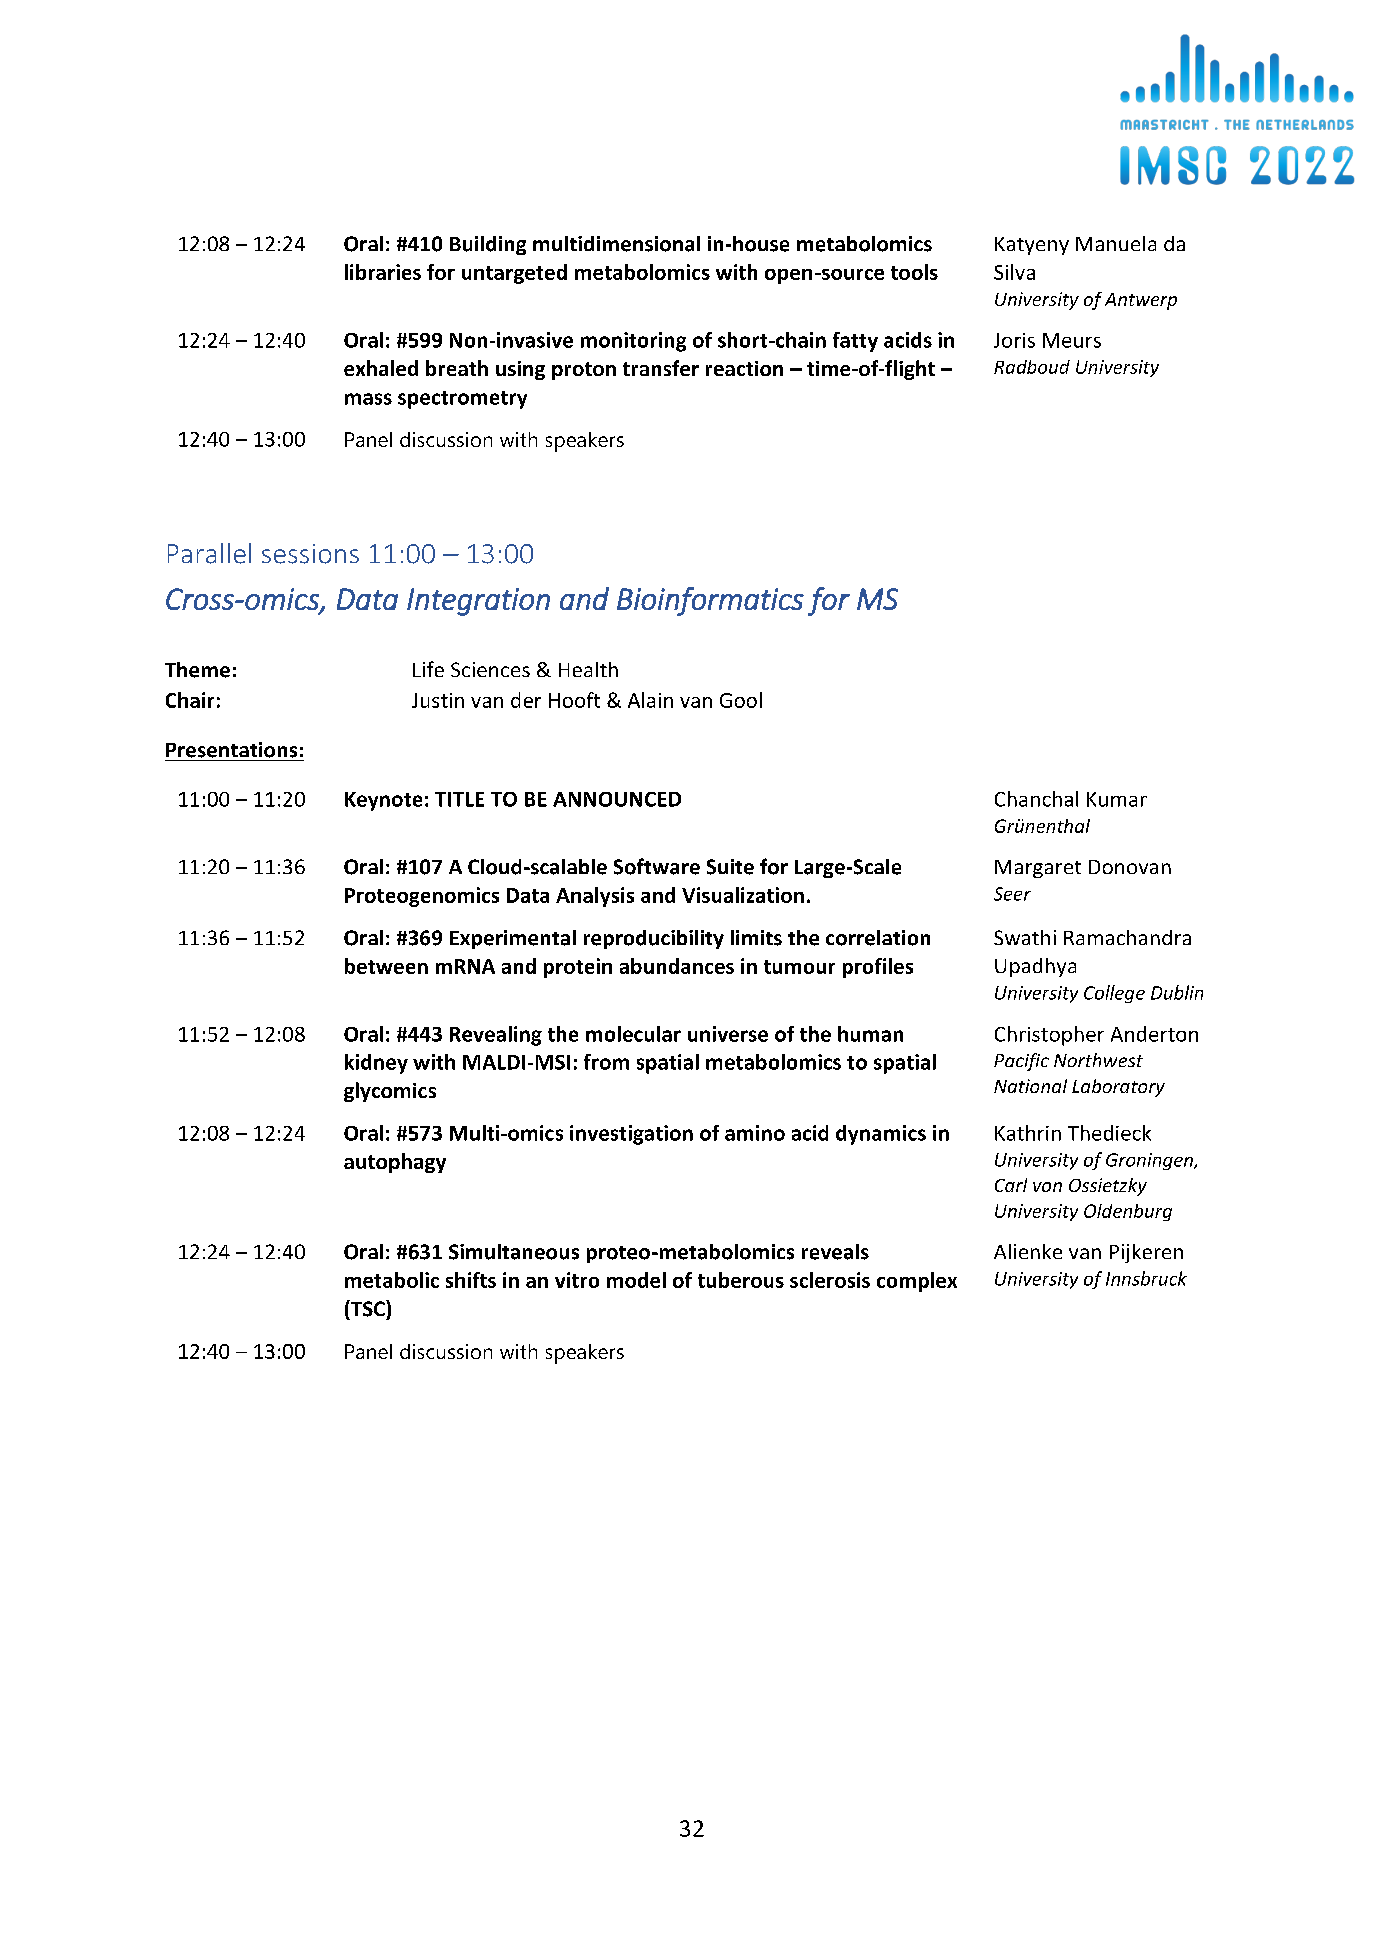 This screenshot has height=1957, width=1384. What do you see at coordinates (633, 342) in the screenshot?
I see `monitoring` at bounding box center [633, 342].
